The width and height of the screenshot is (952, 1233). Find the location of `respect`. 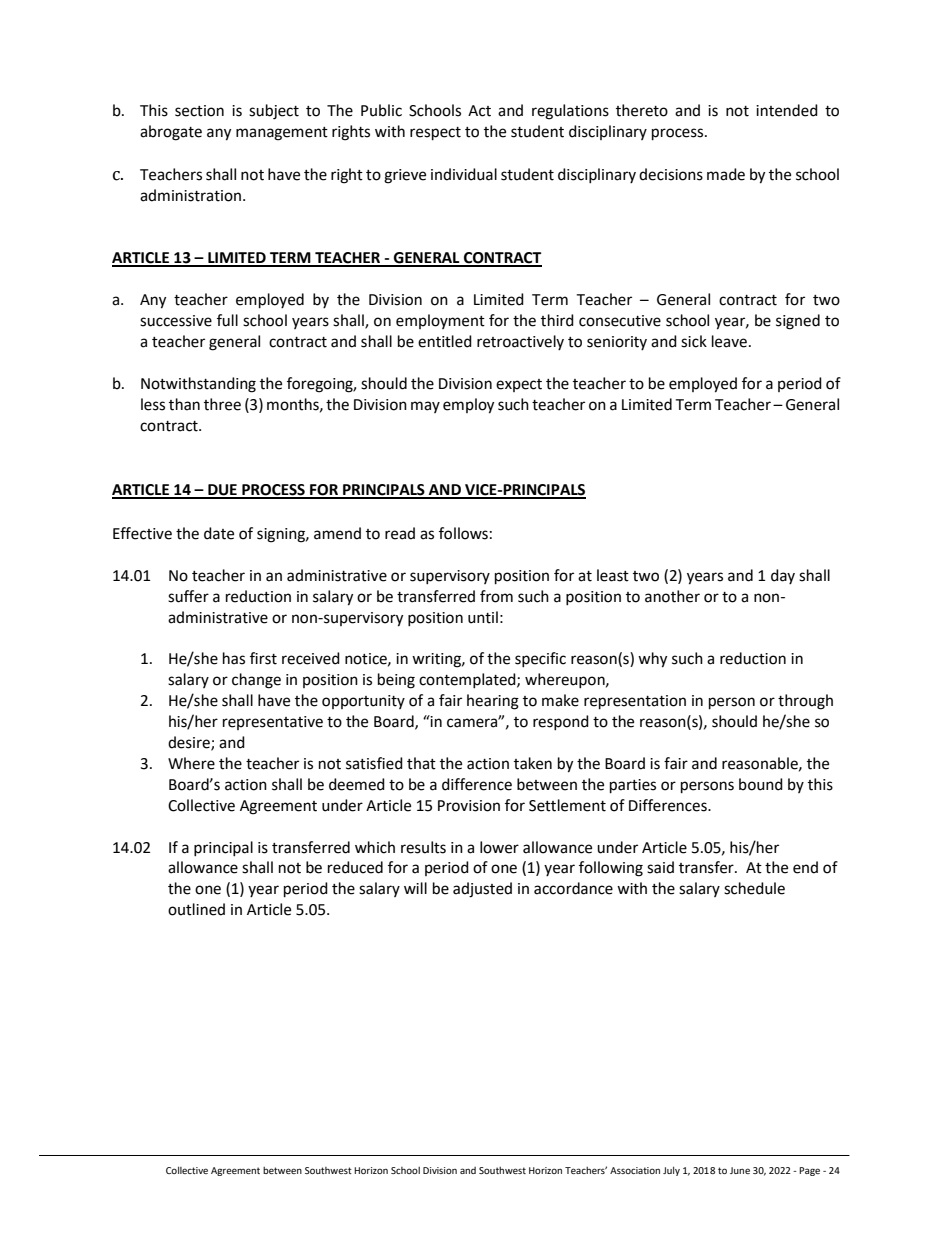

respect is located at coordinates (435, 134).
